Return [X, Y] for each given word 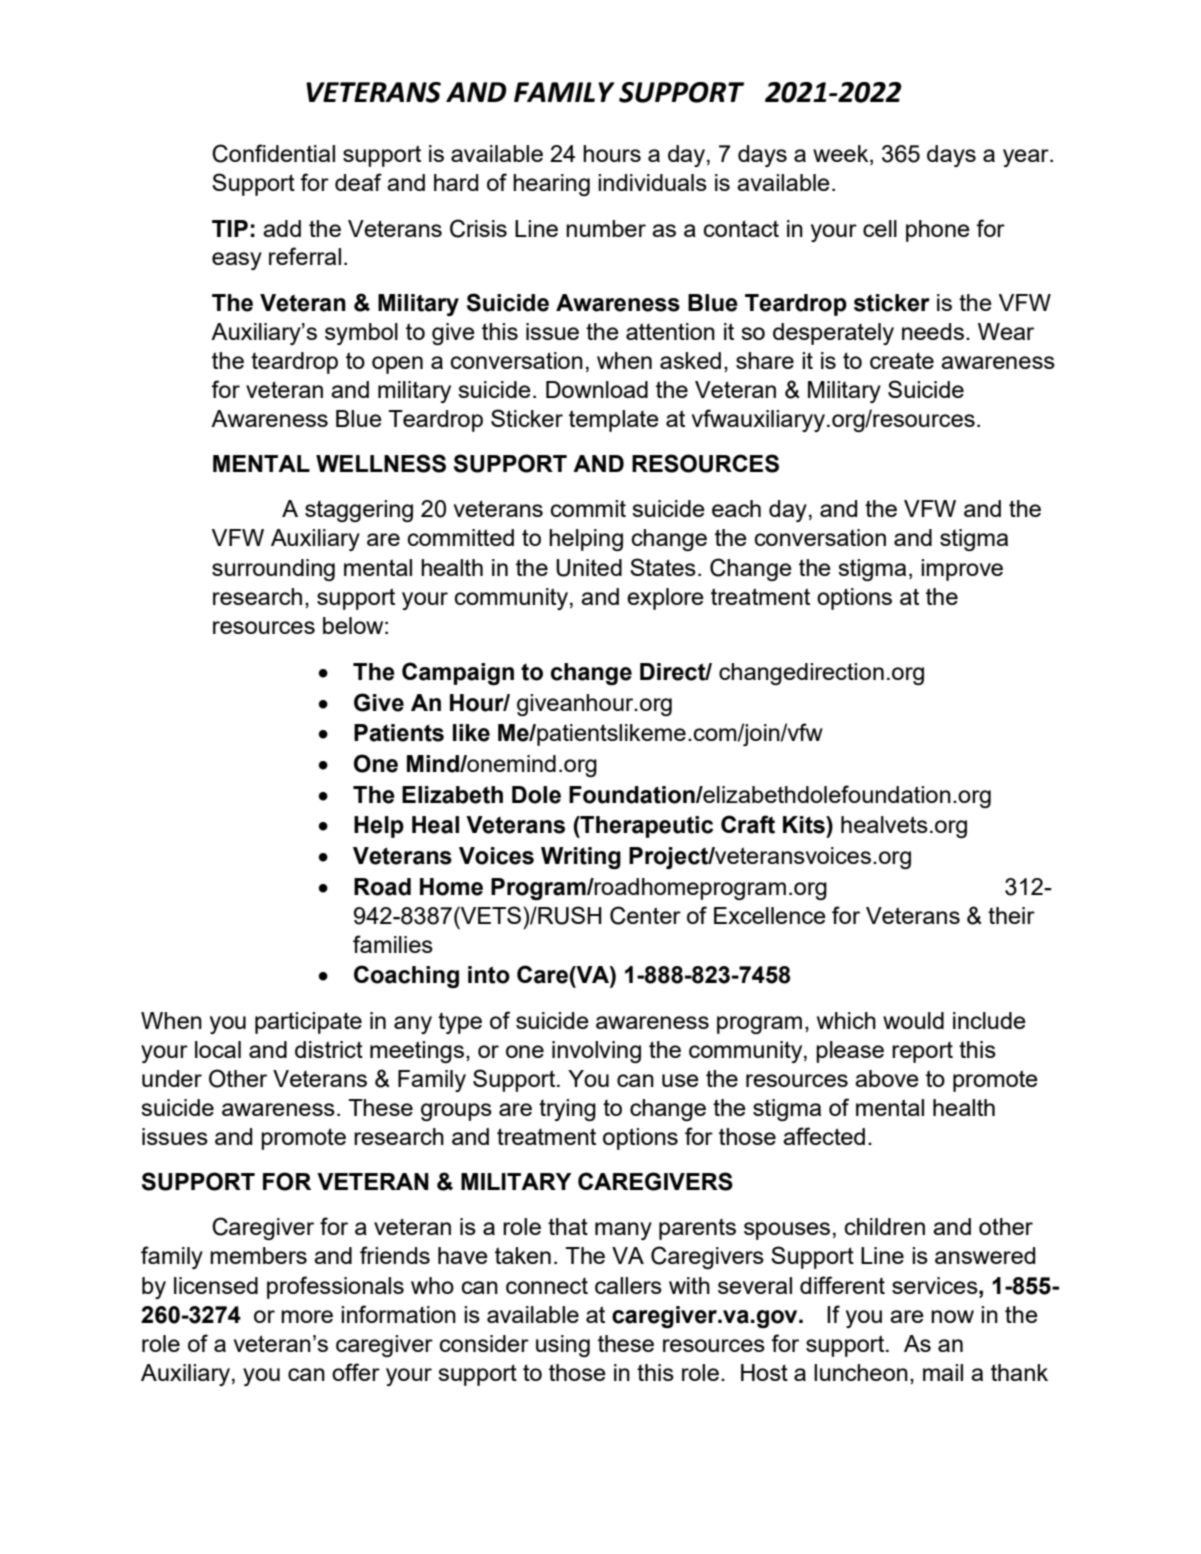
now [952, 1316]
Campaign [458, 673]
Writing [581, 858]
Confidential [273, 153]
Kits [805, 825]
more [307, 1316]
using [563, 1346]
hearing [551, 185]
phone [938, 231]
